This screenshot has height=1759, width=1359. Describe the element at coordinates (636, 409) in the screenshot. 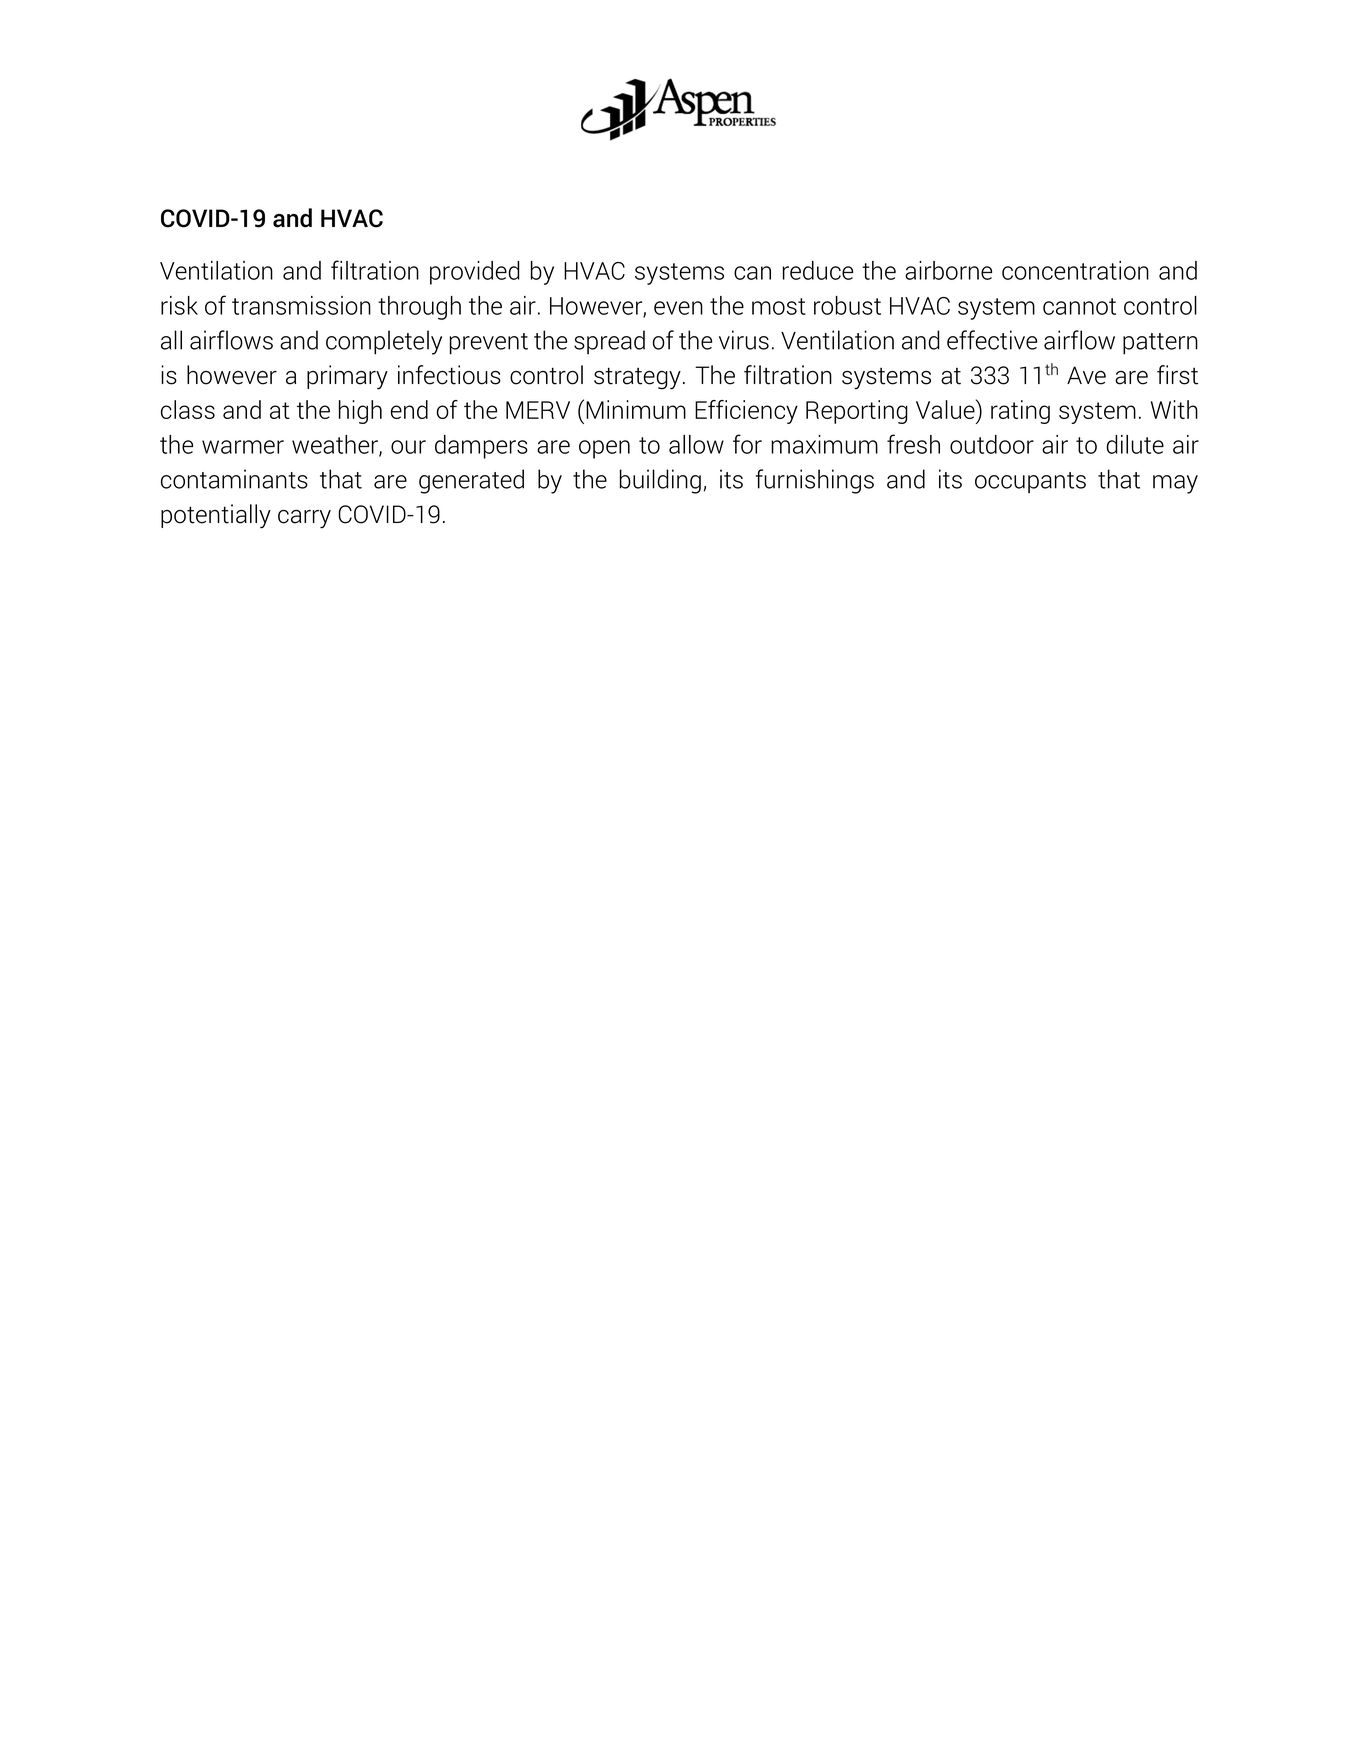

I see `Minimum` at that location.
